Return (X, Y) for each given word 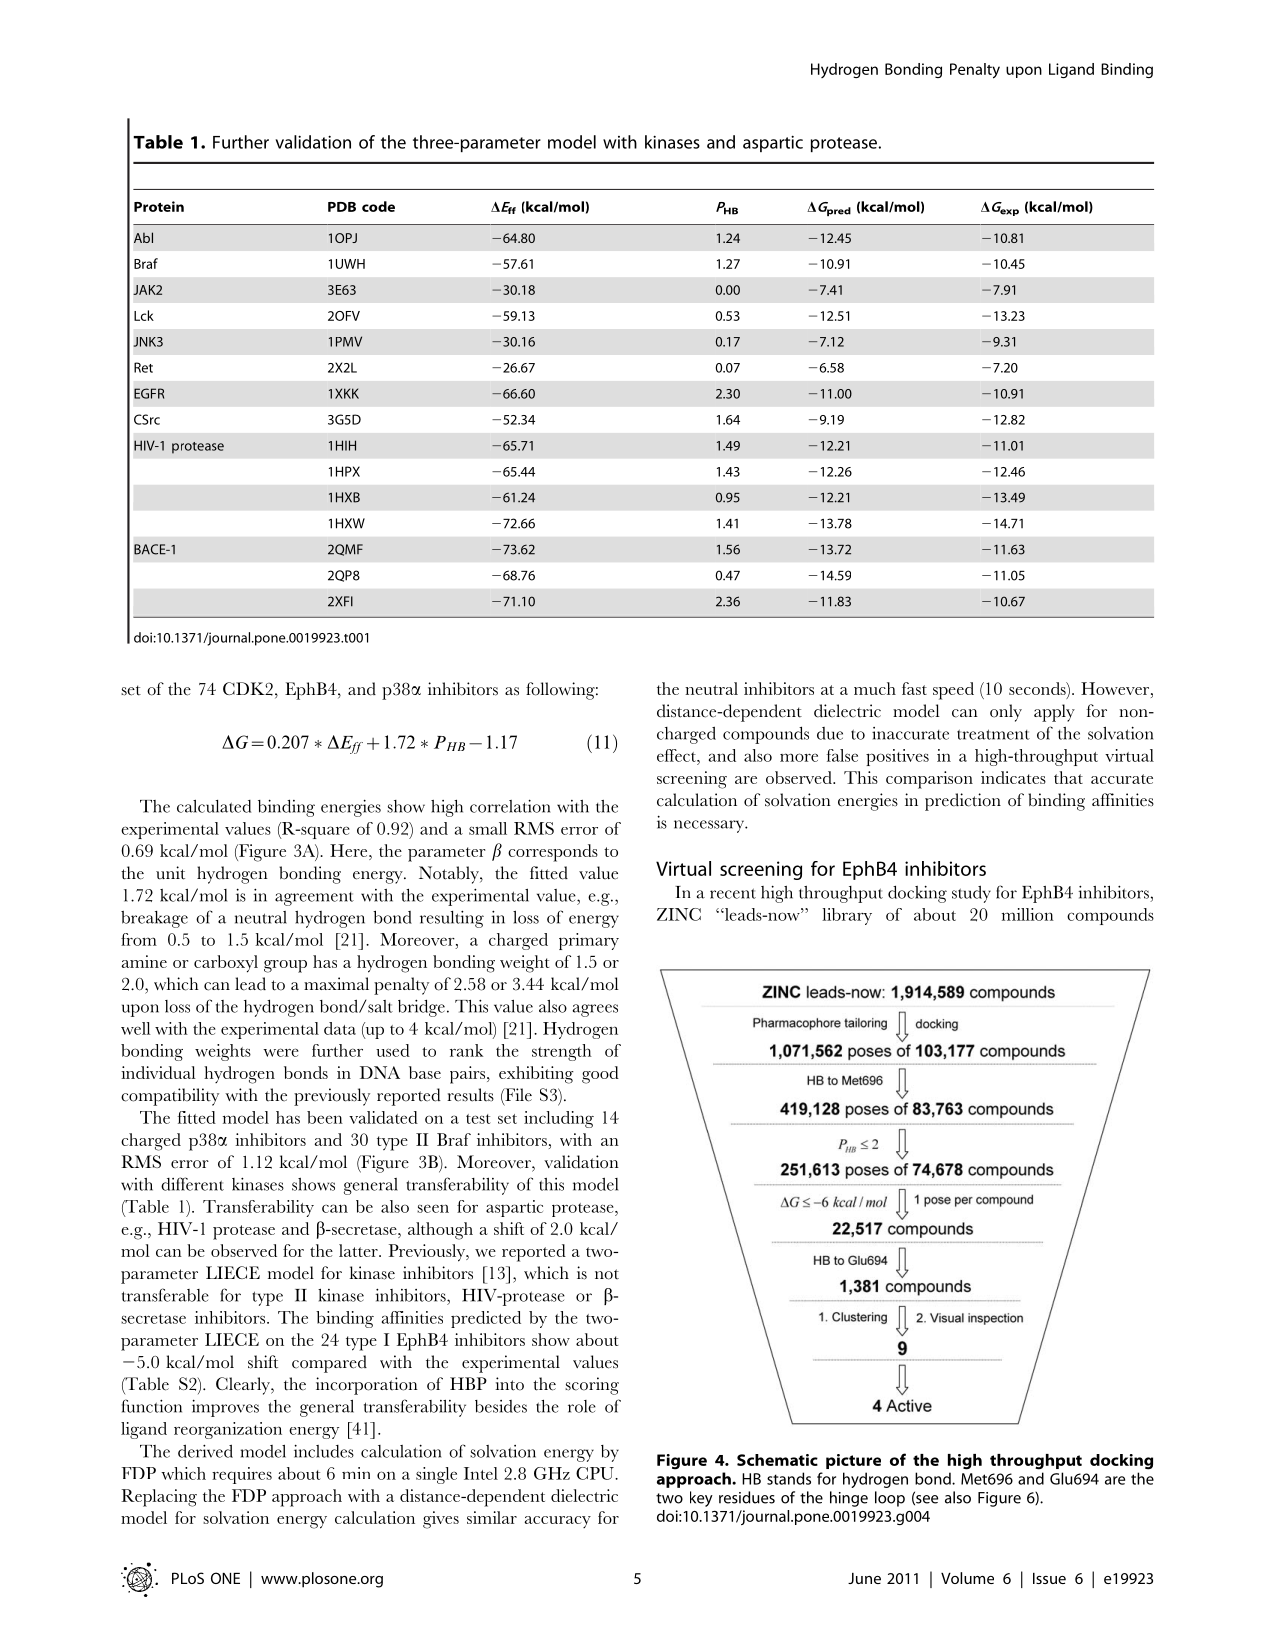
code (378, 206)
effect (677, 755)
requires (242, 1475)
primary (589, 941)
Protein (159, 206)
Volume (967, 1578)
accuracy (557, 1522)
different (192, 1184)
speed (953, 691)
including (559, 1119)
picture (853, 1461)
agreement (314, 899)
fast (914, 688)
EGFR (149, 393)
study (971, 894)
